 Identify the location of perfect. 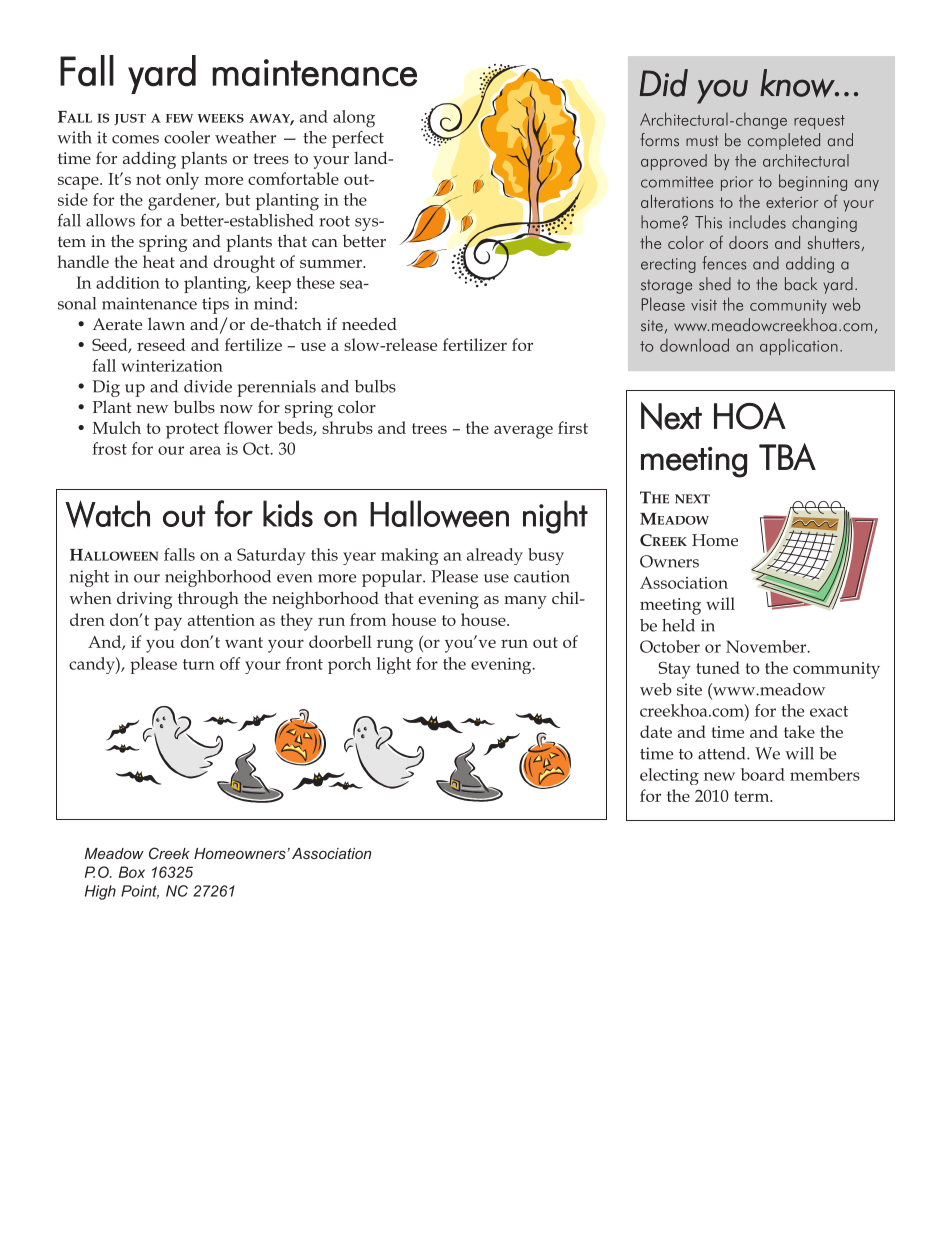
(358, 139).
